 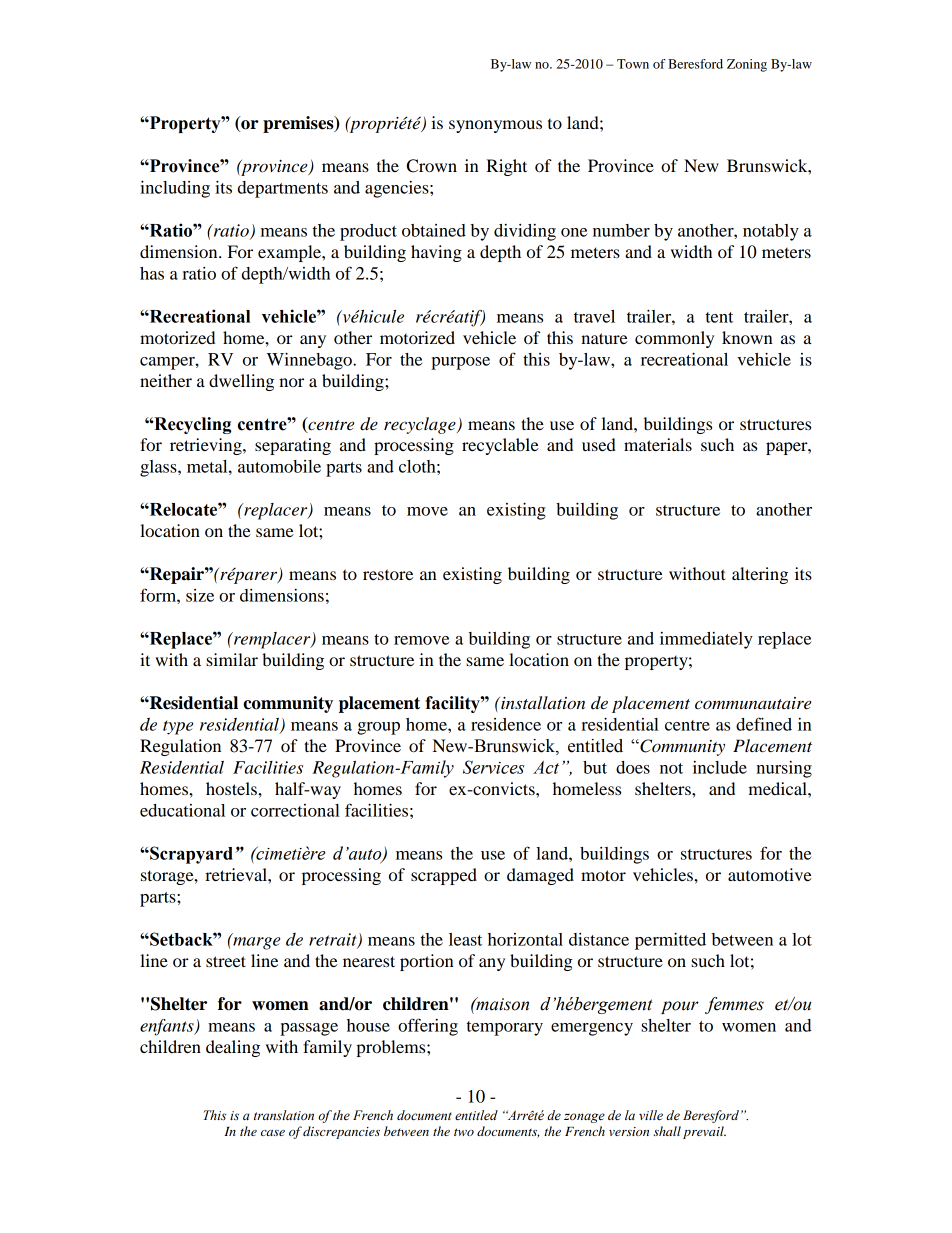 What do you see at coordinates (464, 1132) in the document?
I see `two` at bounding box center [464, 1132].
